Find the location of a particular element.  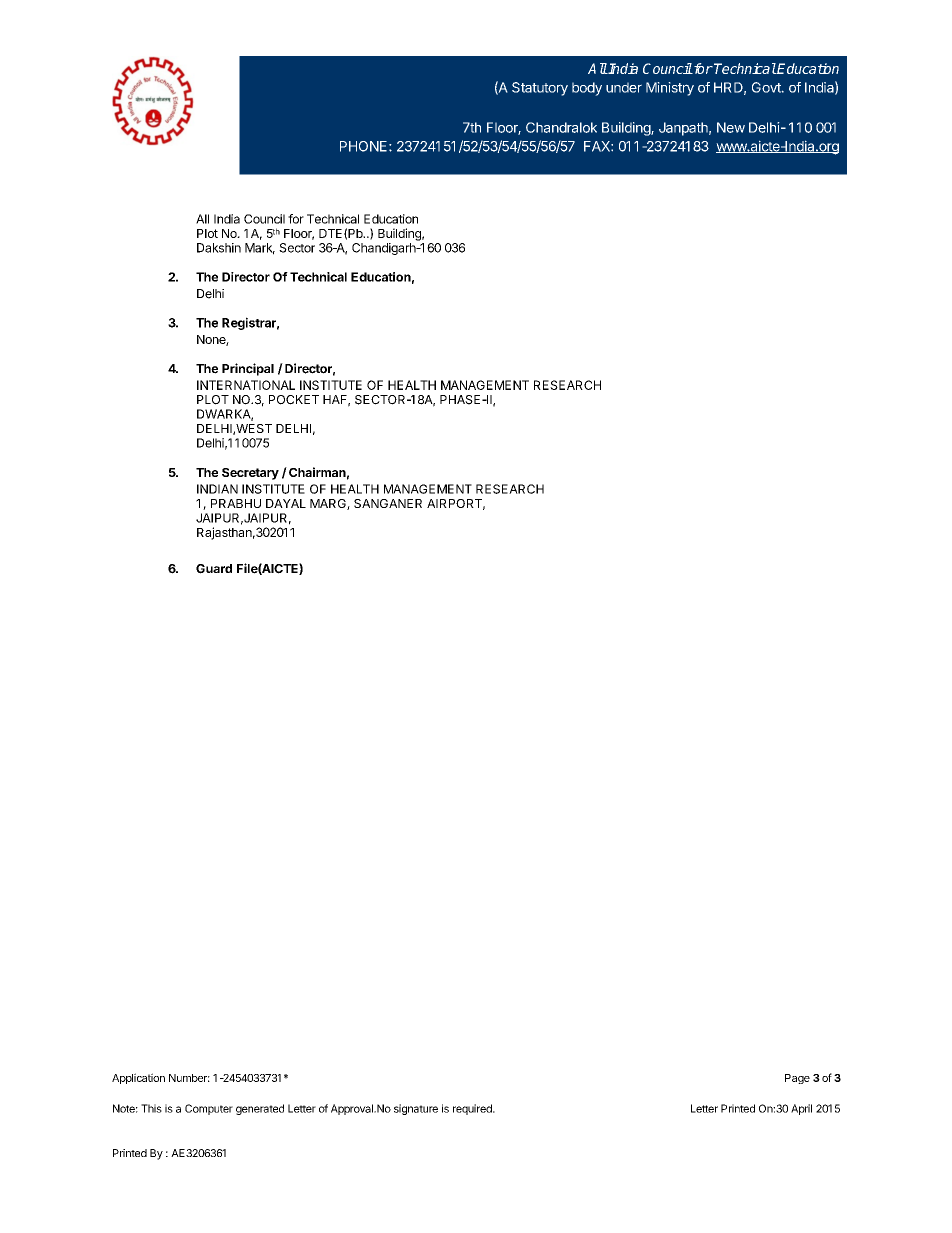

Page is located at coordinates (797, 1079).
